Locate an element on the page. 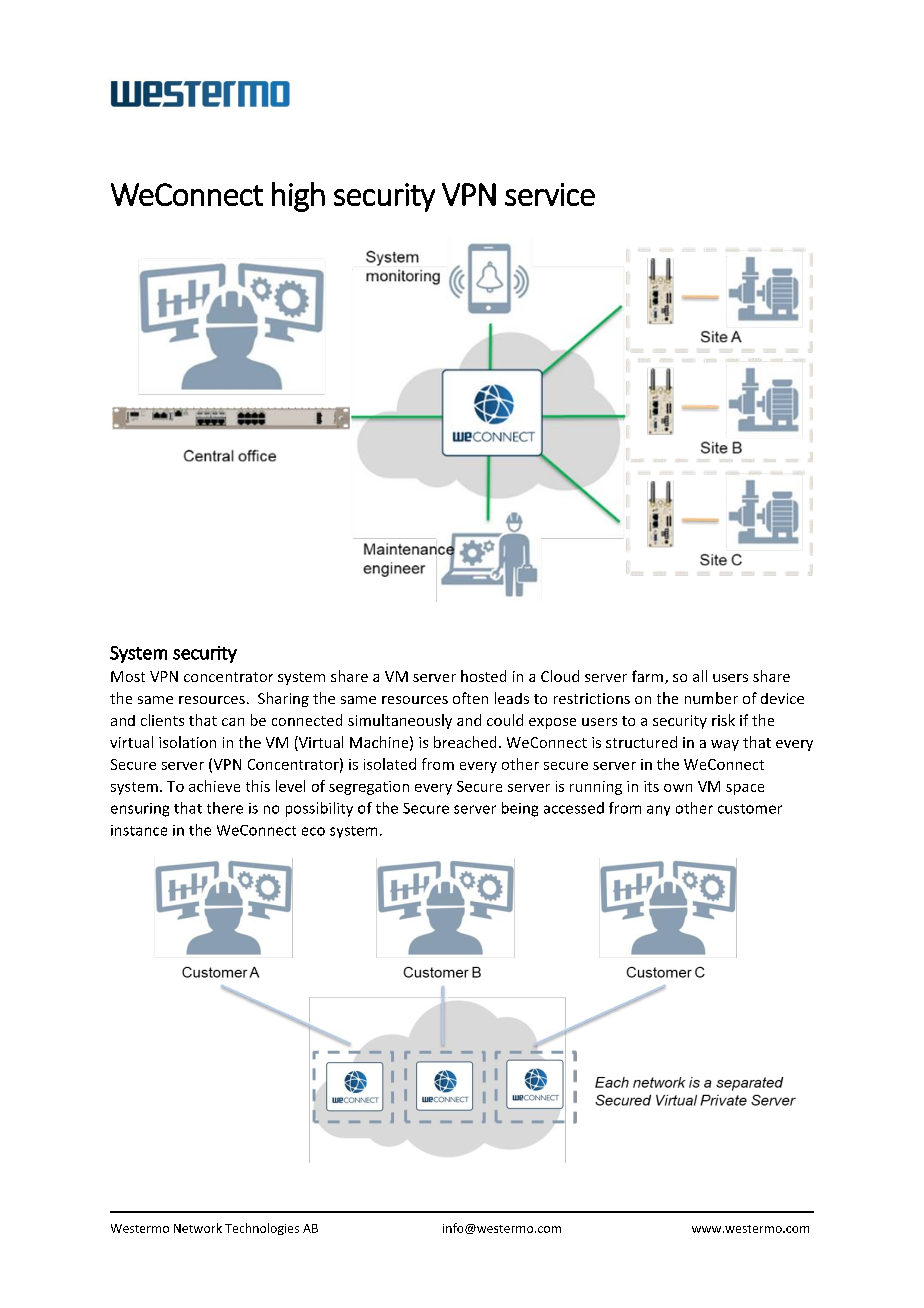 The width and height of the page is (924, 1308). Network is located at coordinates (198, 1228).
